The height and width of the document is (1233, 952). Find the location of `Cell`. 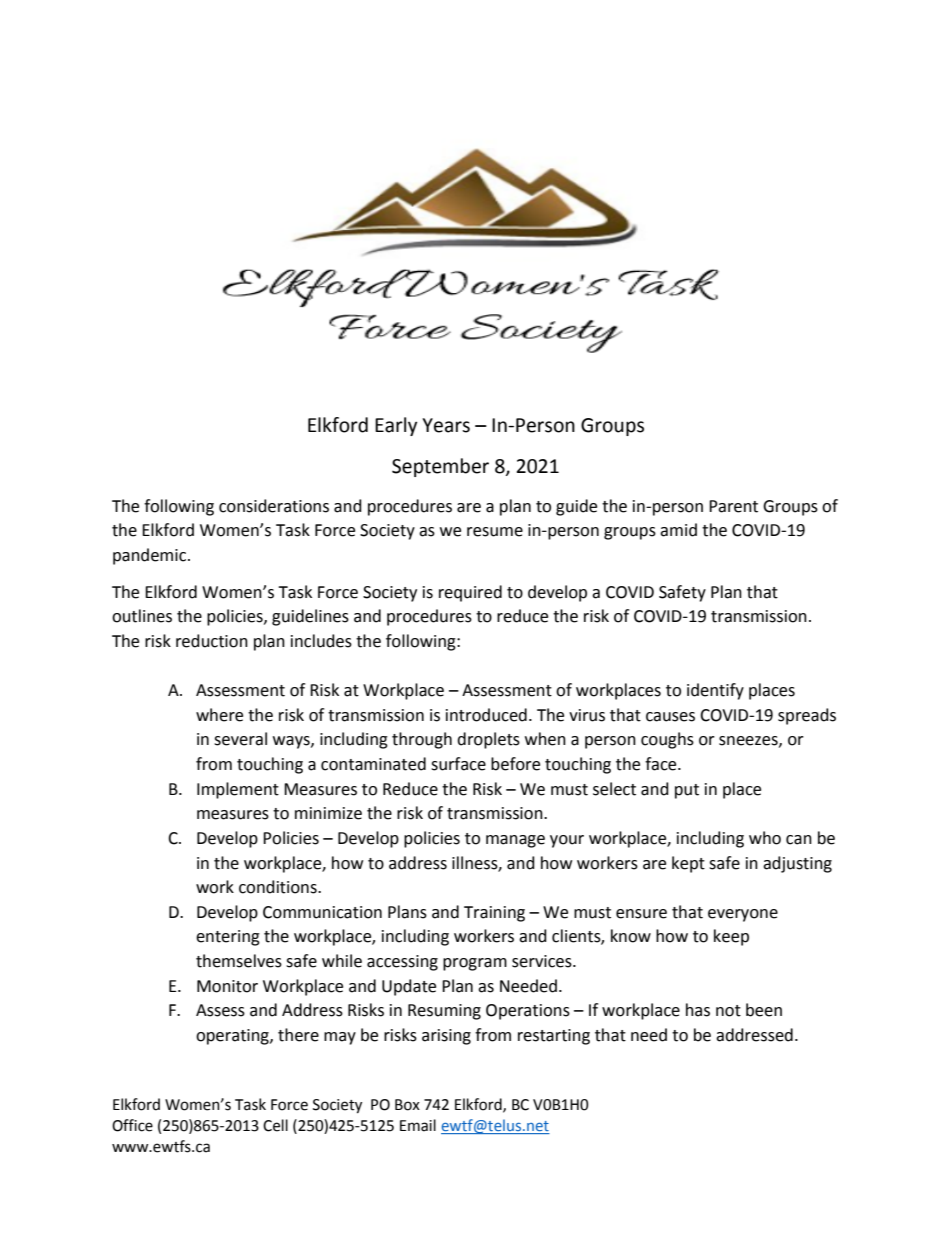

Cell is located at coordinates (275, 1125).
